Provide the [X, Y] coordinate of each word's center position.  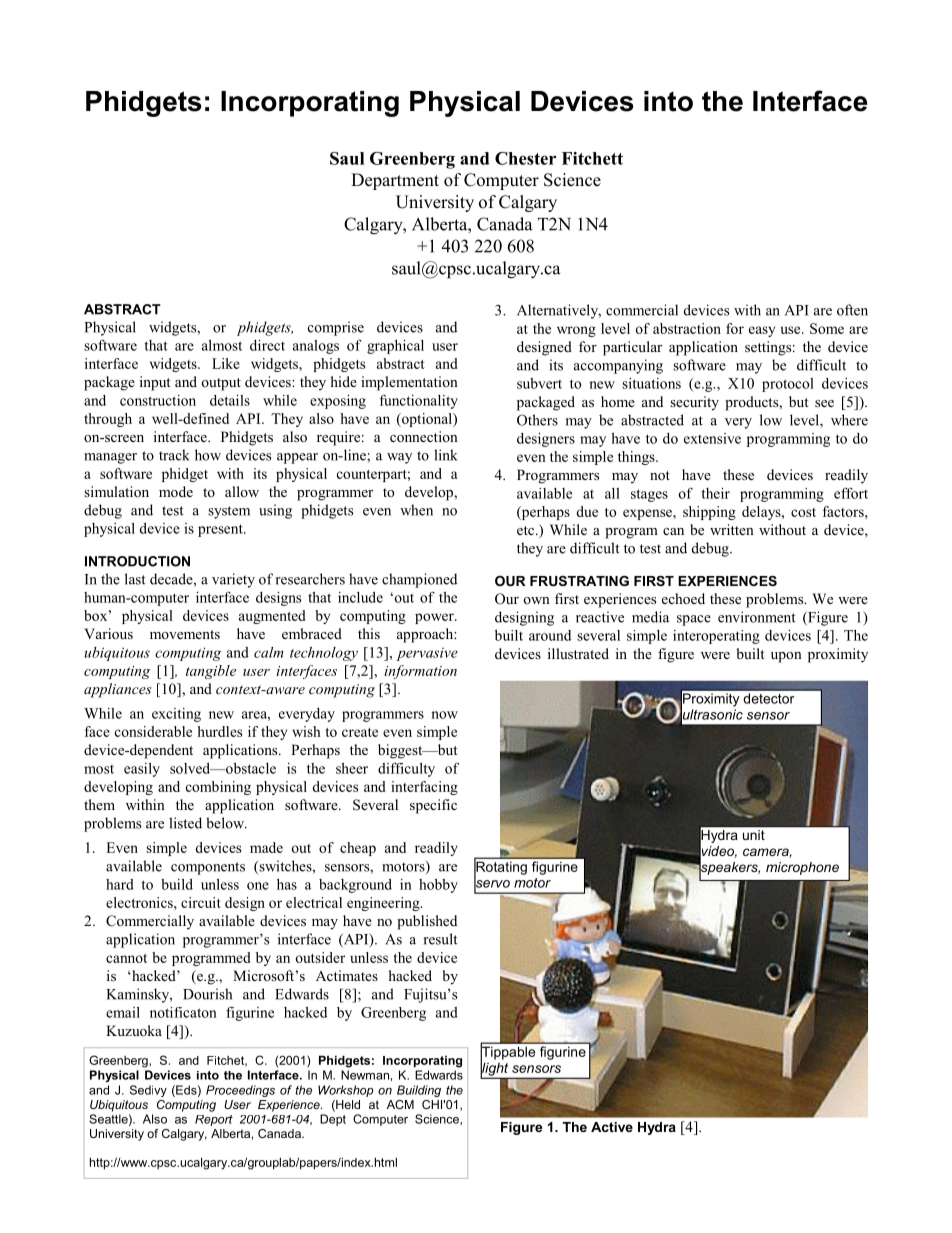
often [852, 310]
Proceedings [240, 1091]
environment [757, 617]
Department [395, 181]
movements [185, 634]
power [435, 618]
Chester [525, 158]
